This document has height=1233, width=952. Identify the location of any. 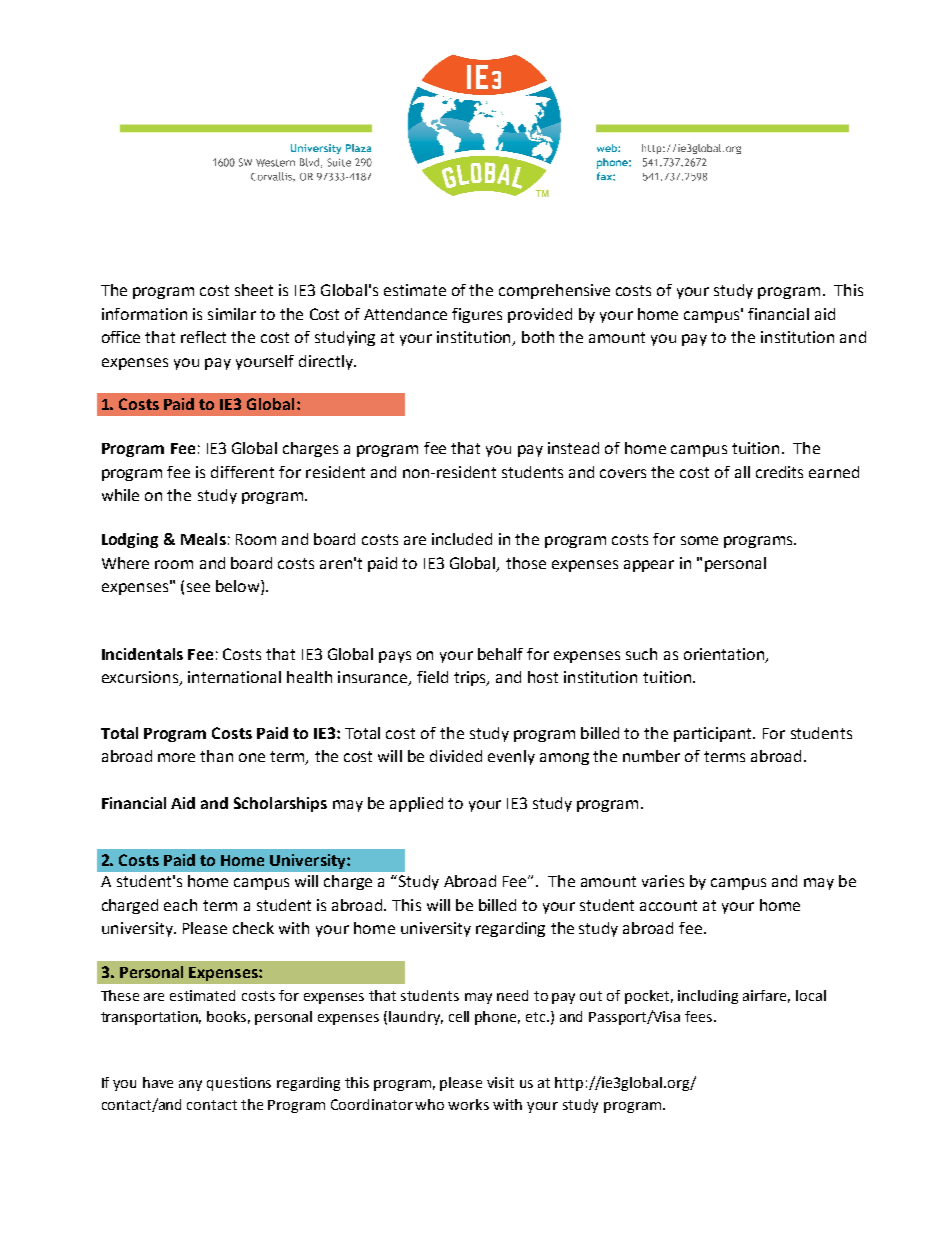
(190, 1085).
